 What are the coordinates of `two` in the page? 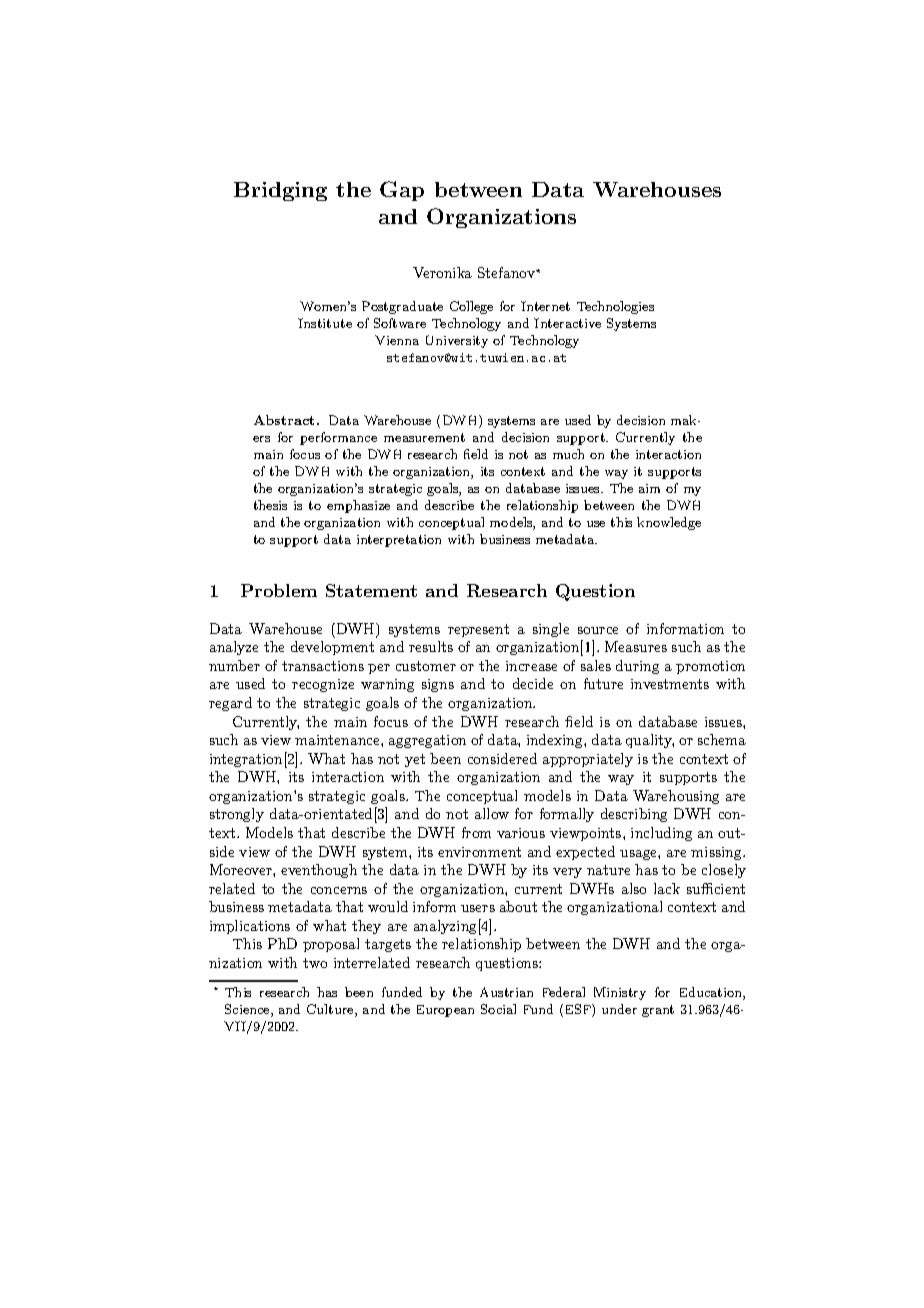 It's located at (315, 963).
